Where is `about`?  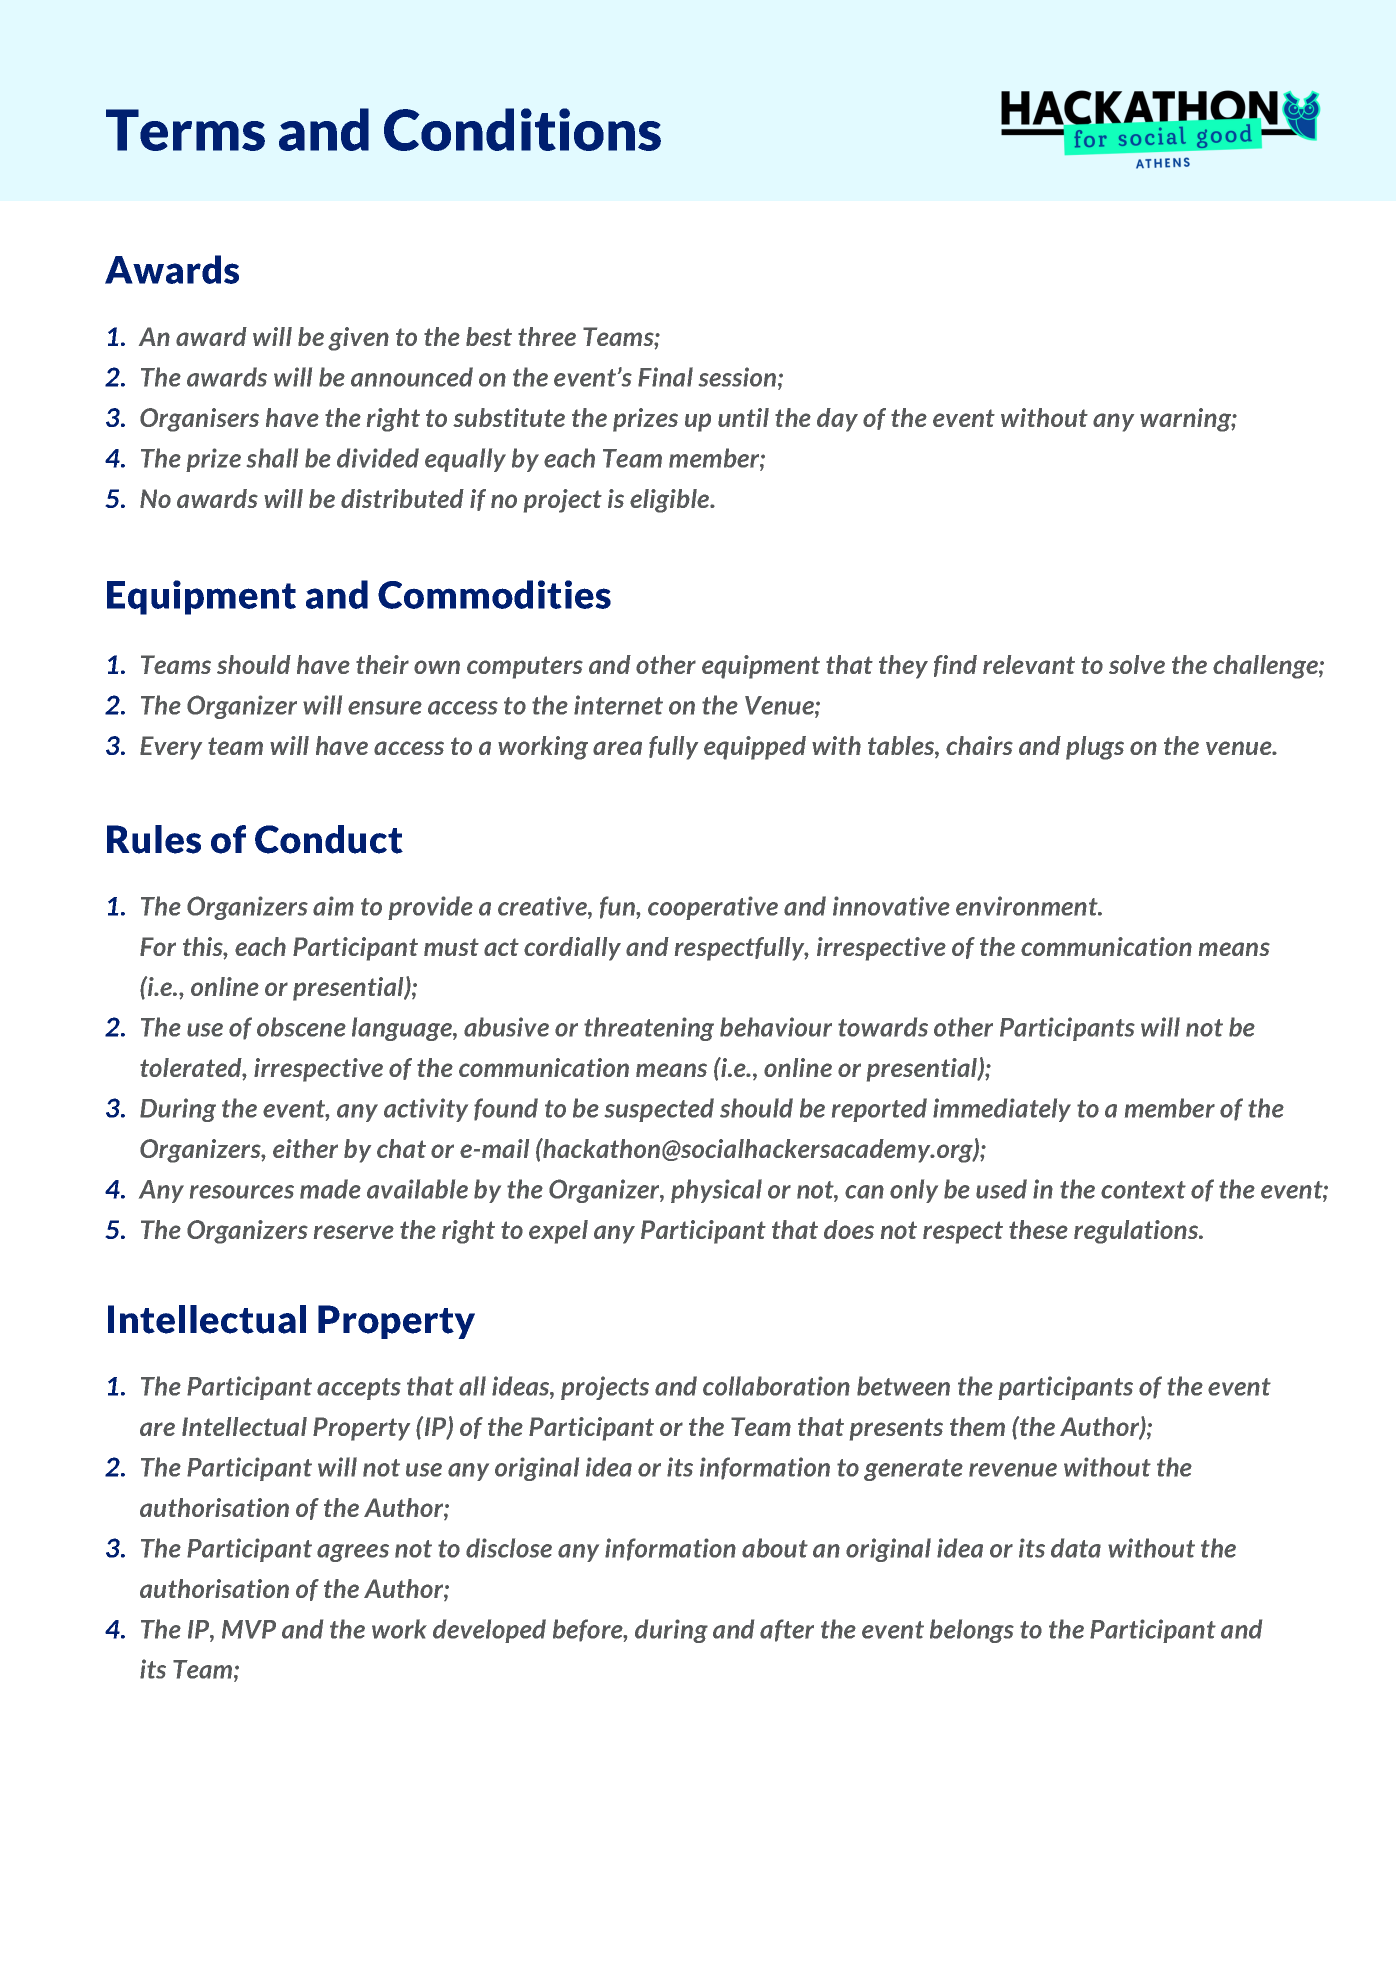
about is located at coordinates (775, 1548).
